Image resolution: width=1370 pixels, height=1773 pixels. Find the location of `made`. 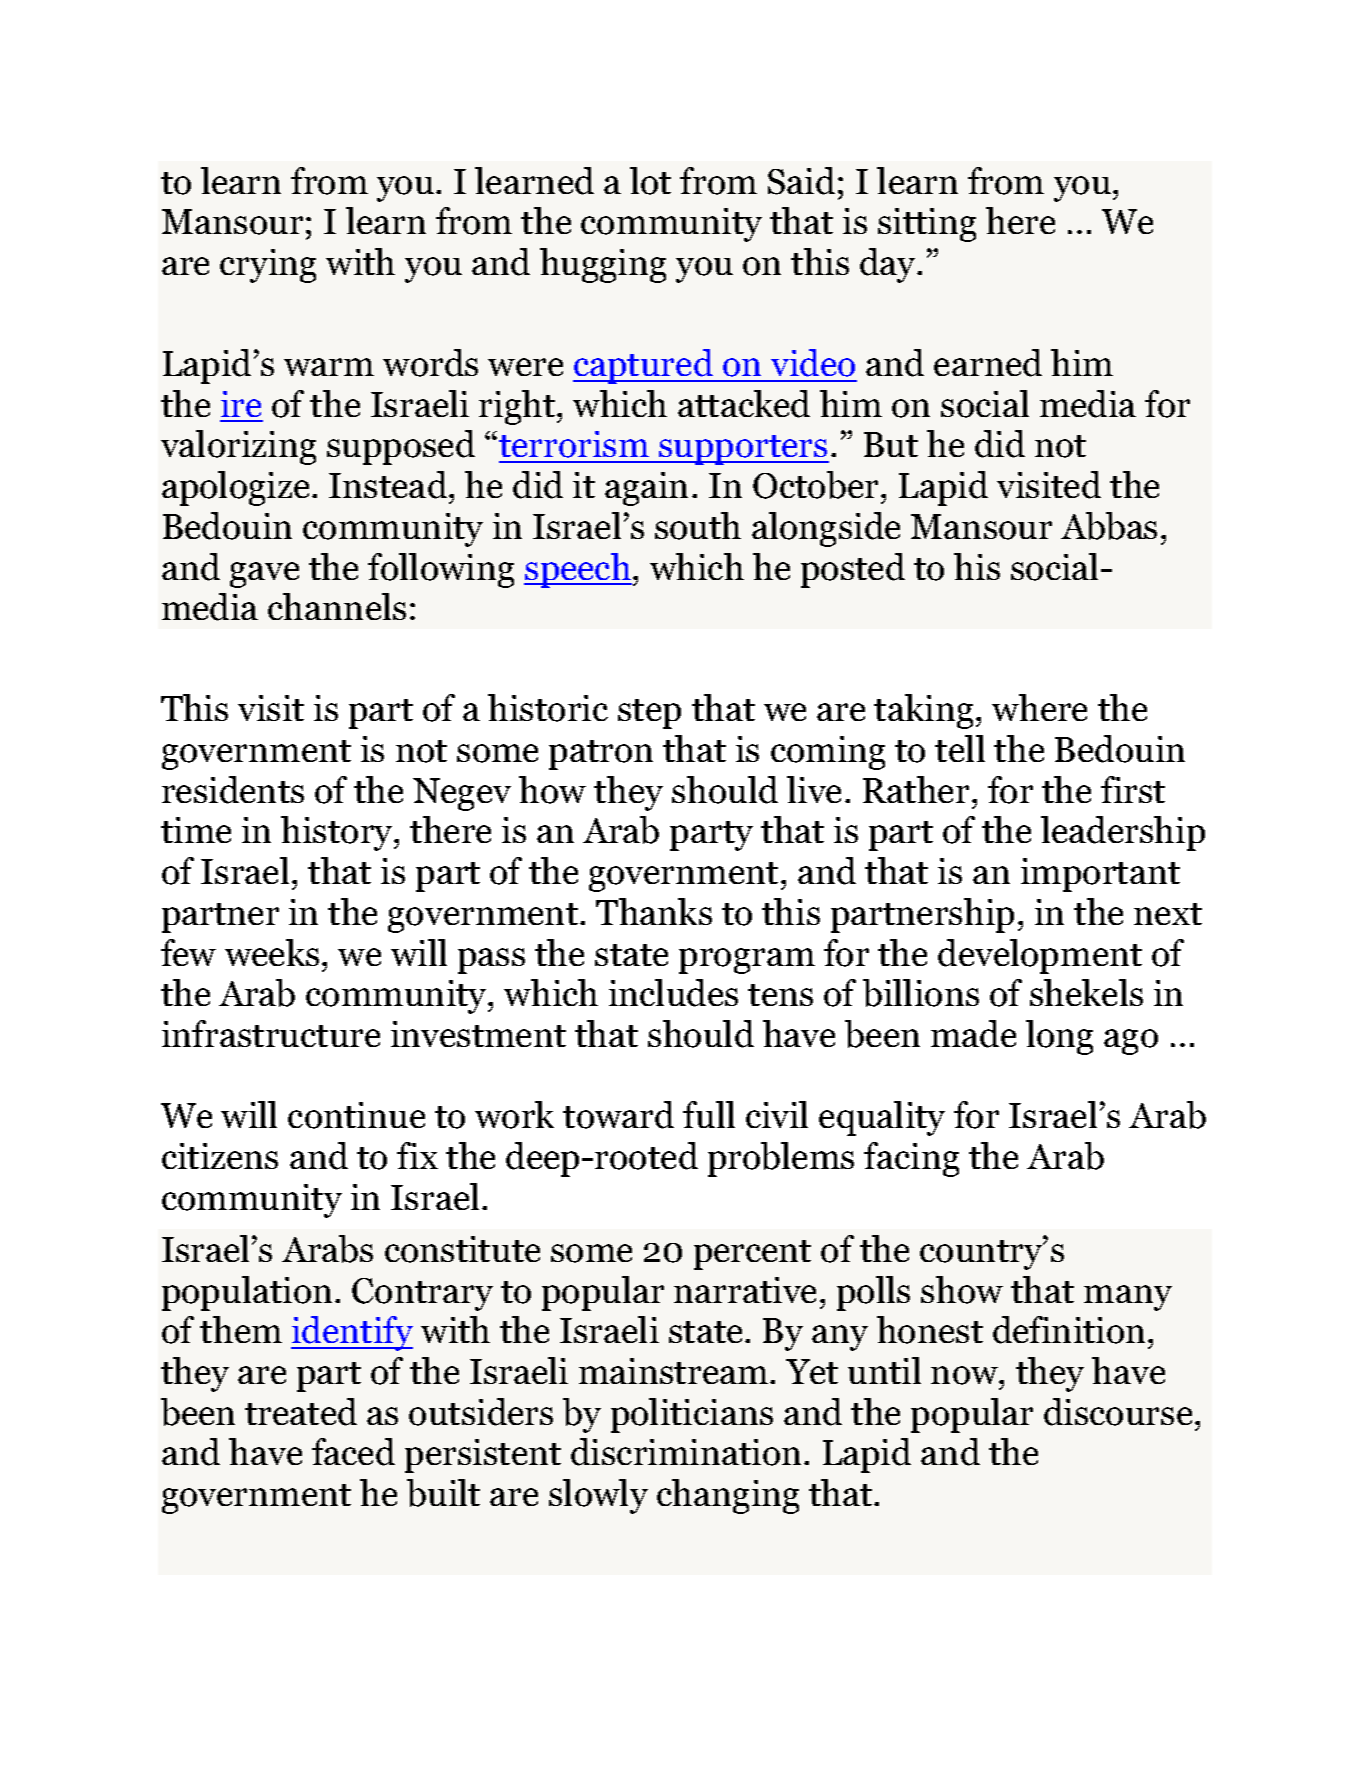

made is located at coordinates (973, 1034).
